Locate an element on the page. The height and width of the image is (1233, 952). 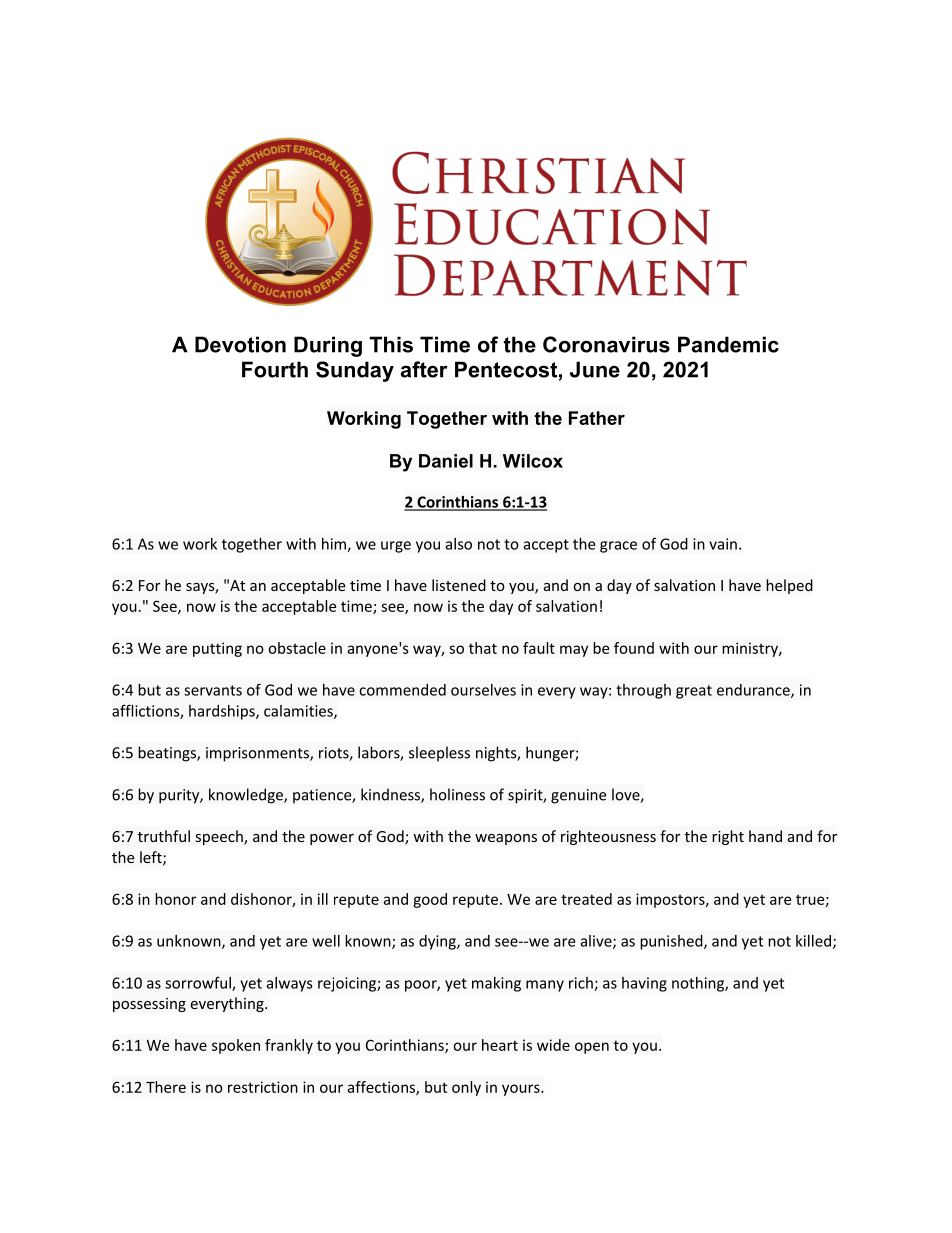
ourselves is located at coordinates (483, 690).
